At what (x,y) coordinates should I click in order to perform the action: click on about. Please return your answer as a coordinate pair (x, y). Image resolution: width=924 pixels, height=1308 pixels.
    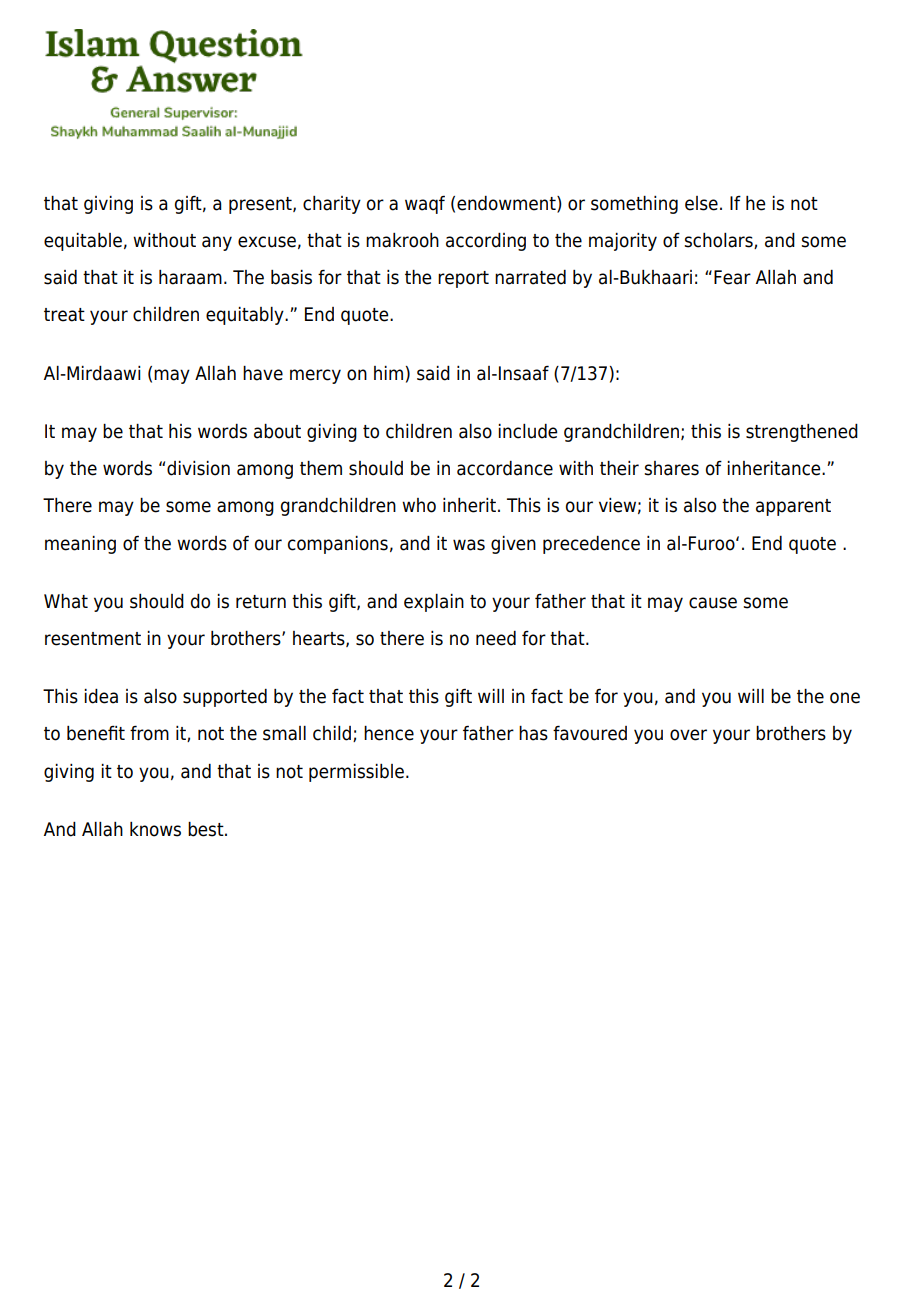
    Looking at the image, I should click on (277, 431).
